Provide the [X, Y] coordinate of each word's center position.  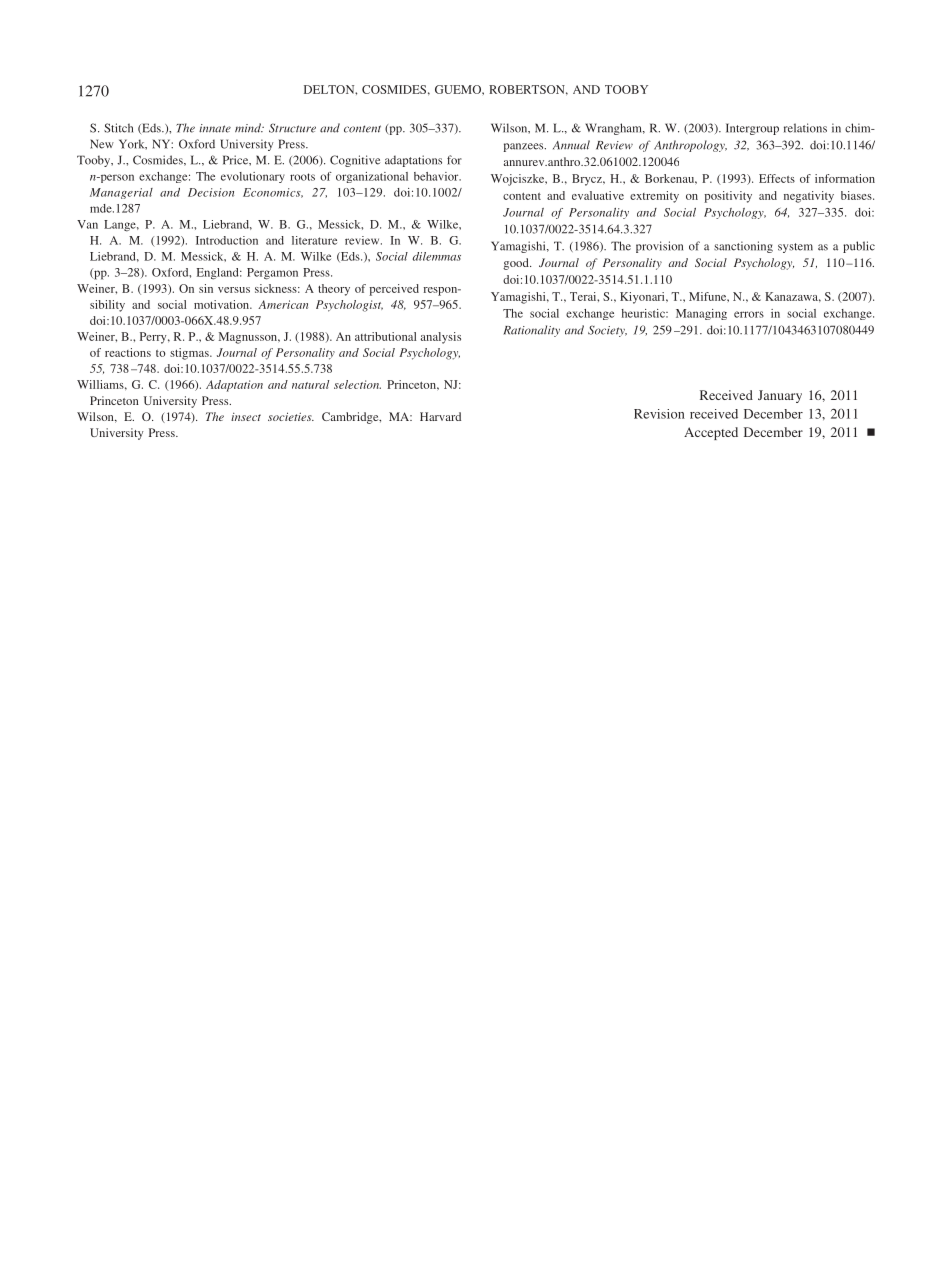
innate [215, 128]
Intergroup [752, 129]
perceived [394, 290]
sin [206, 288]
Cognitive [355, 161]
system [795, 248]
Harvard [440, 416]
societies [291, 416]
